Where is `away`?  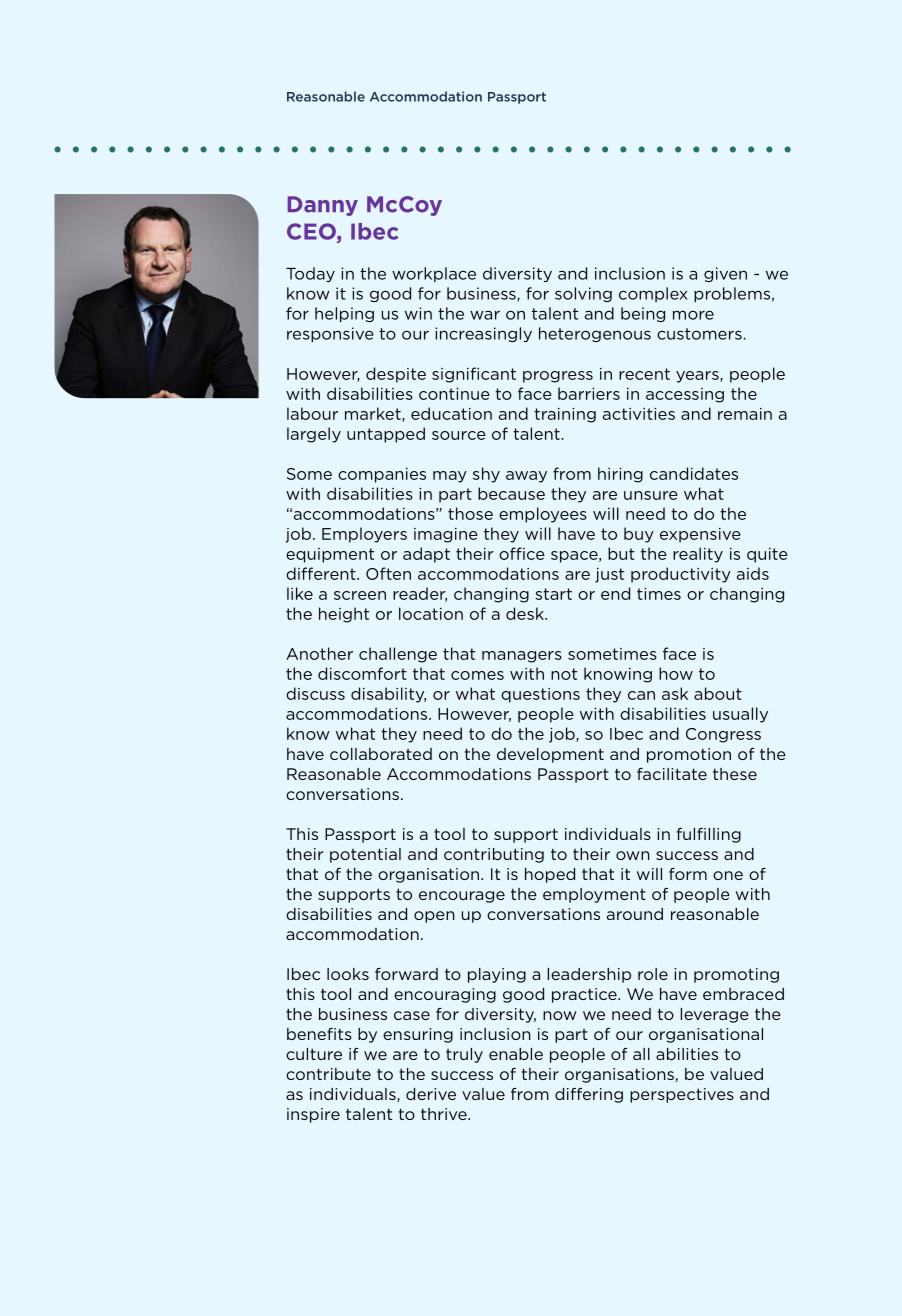 away is located at coordinates (526, 477).
